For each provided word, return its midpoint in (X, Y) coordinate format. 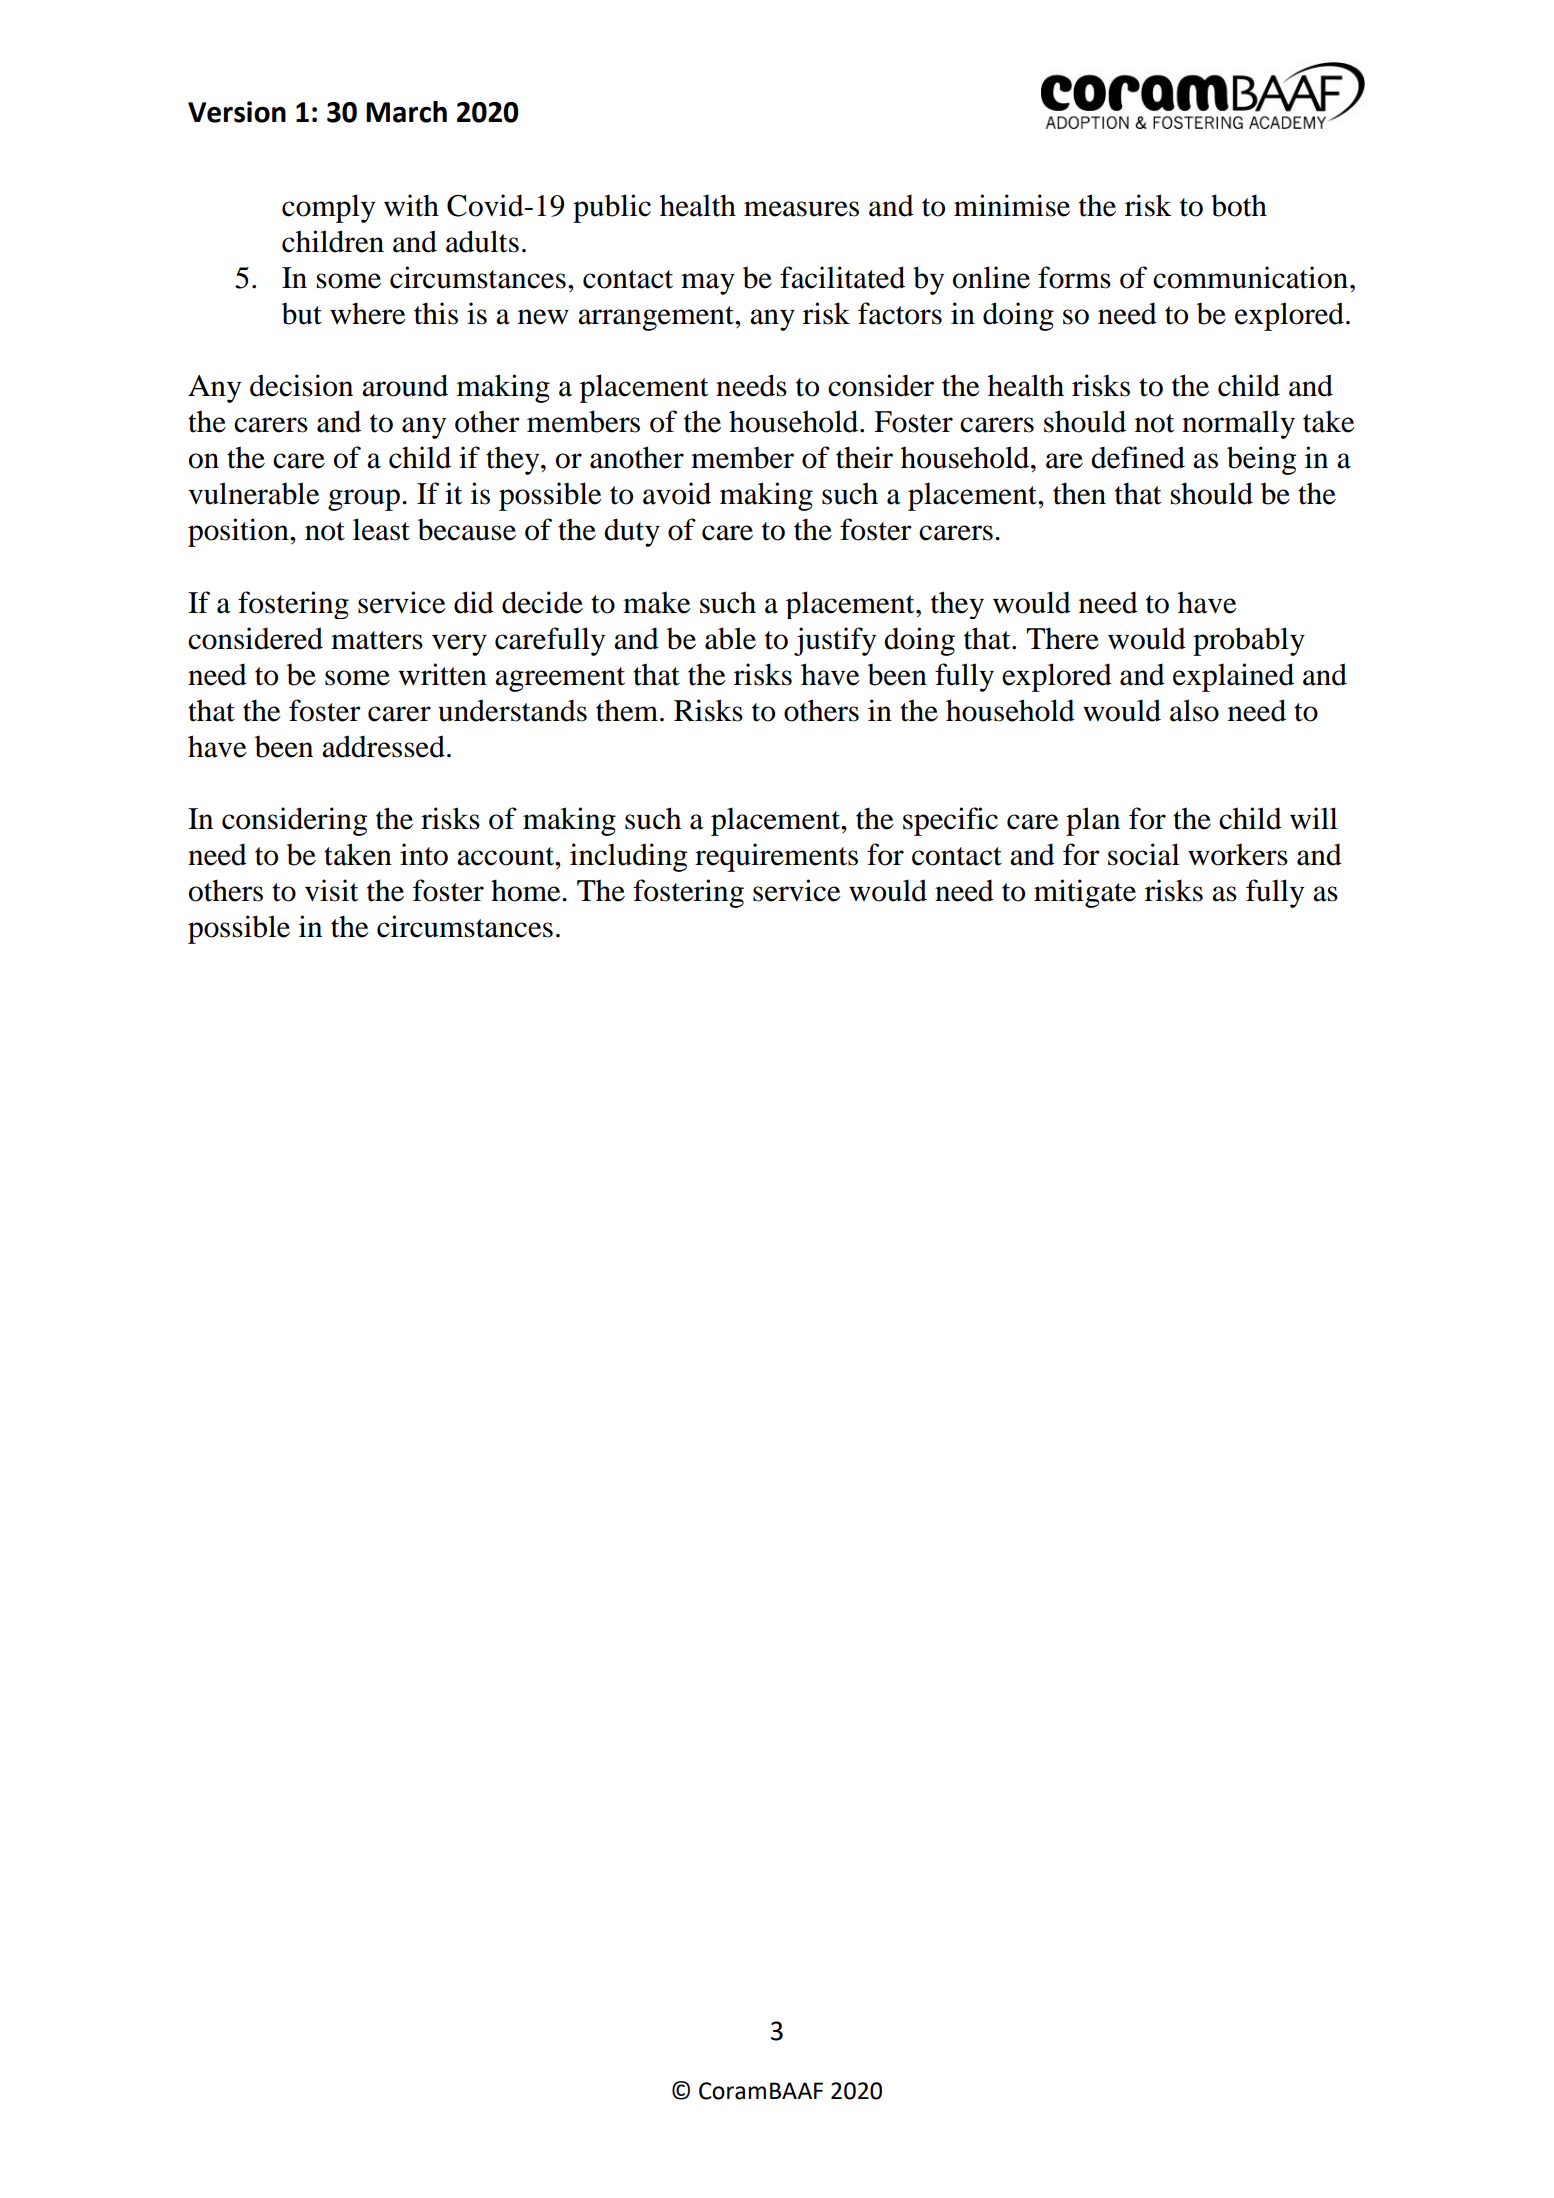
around (405, 385)
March (406, 112)
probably (1249, 641)
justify (835, 641)
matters (377, 640)
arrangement (657, 318)
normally (1238, 424)
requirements (776, 857)
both (1239, 205)
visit (331, 890)
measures (801, 209)
